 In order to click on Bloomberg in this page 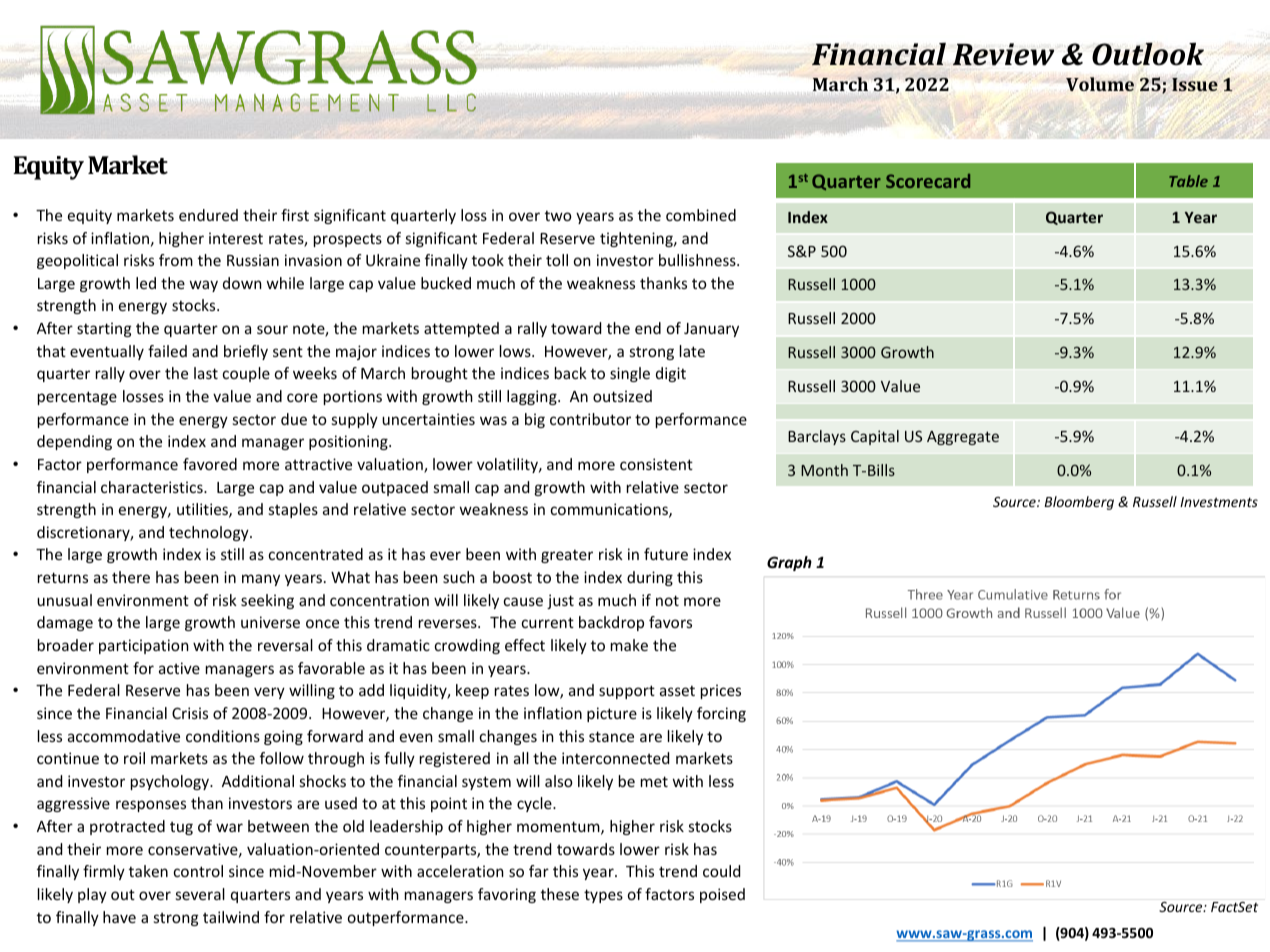, I will do `click(1079, 503)`.
